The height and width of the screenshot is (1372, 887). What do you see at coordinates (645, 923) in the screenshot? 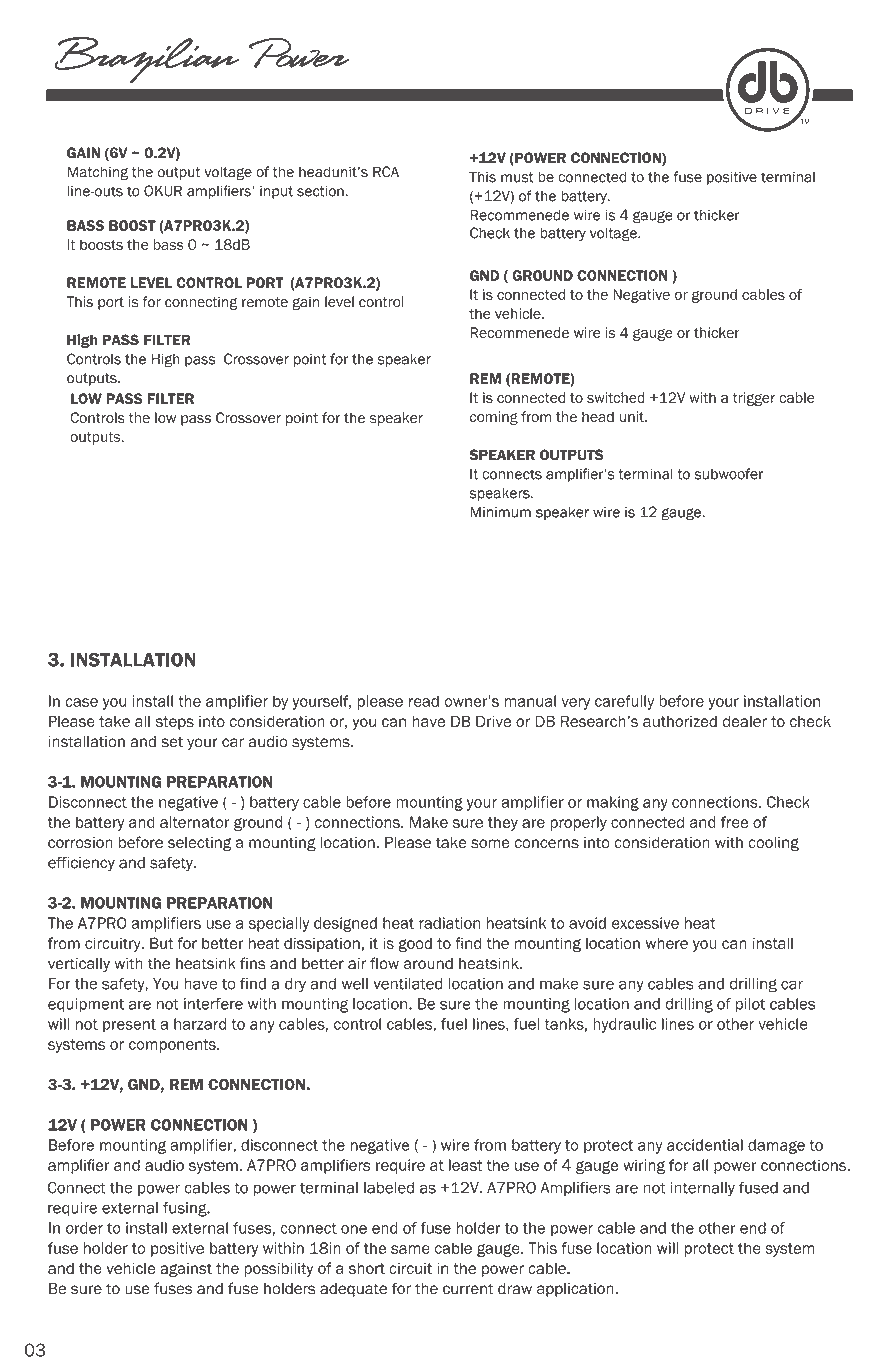
I see `excessive` at bounding box center [645, 923].
